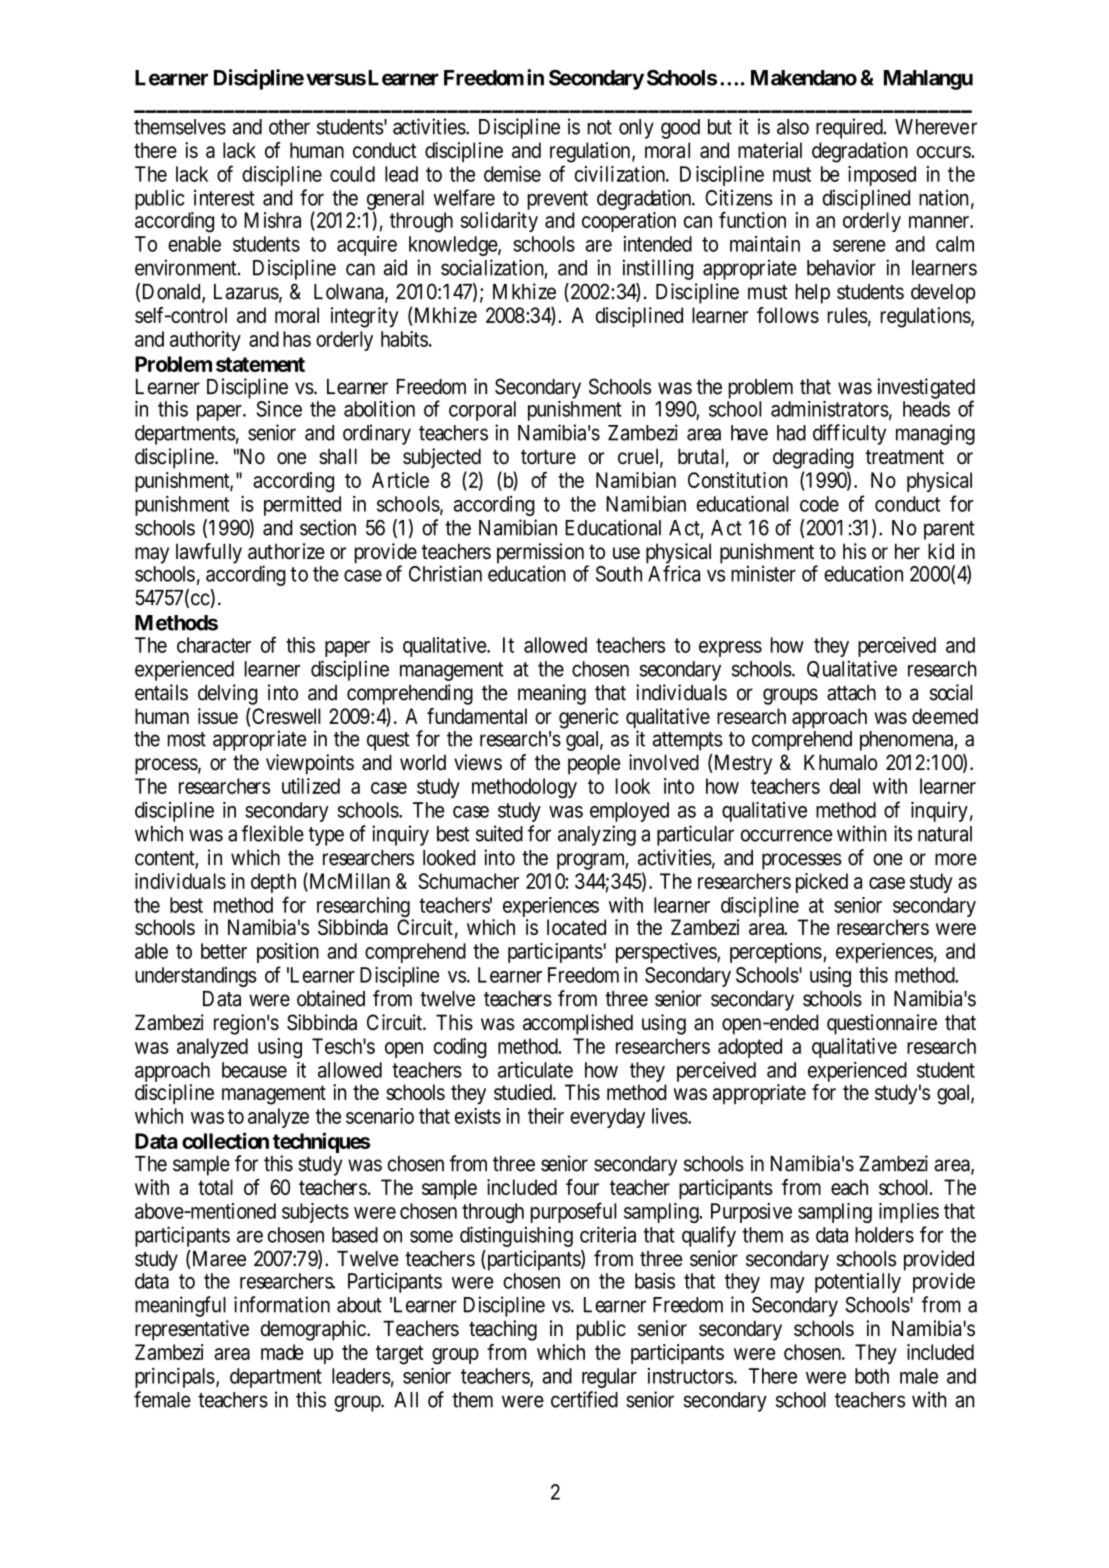  Describe the element at coordinates (558, 200) in the screenshot. I see `prevent` at that location.
